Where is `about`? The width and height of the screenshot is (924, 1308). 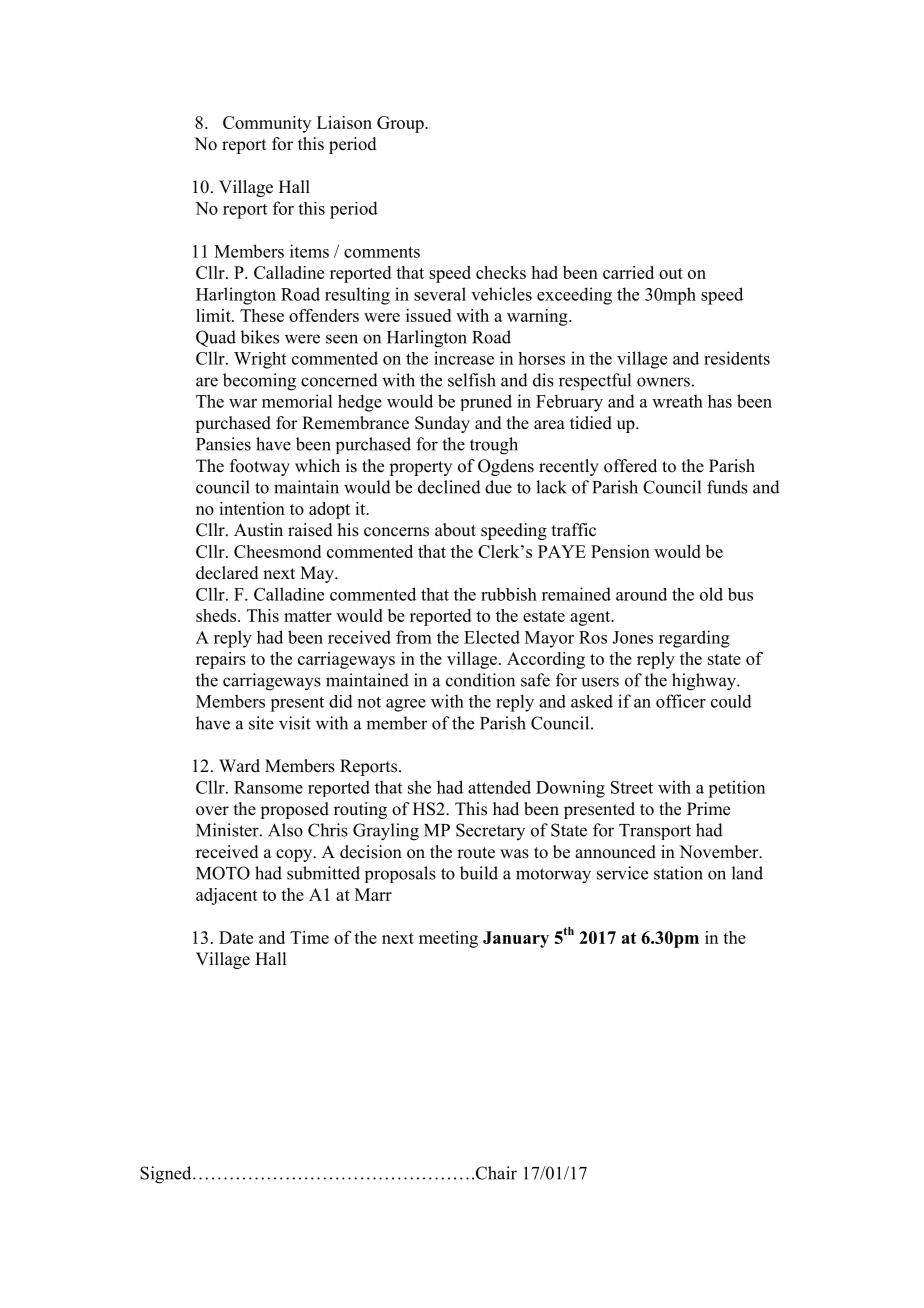 about is located at coordinates (455, 530).
